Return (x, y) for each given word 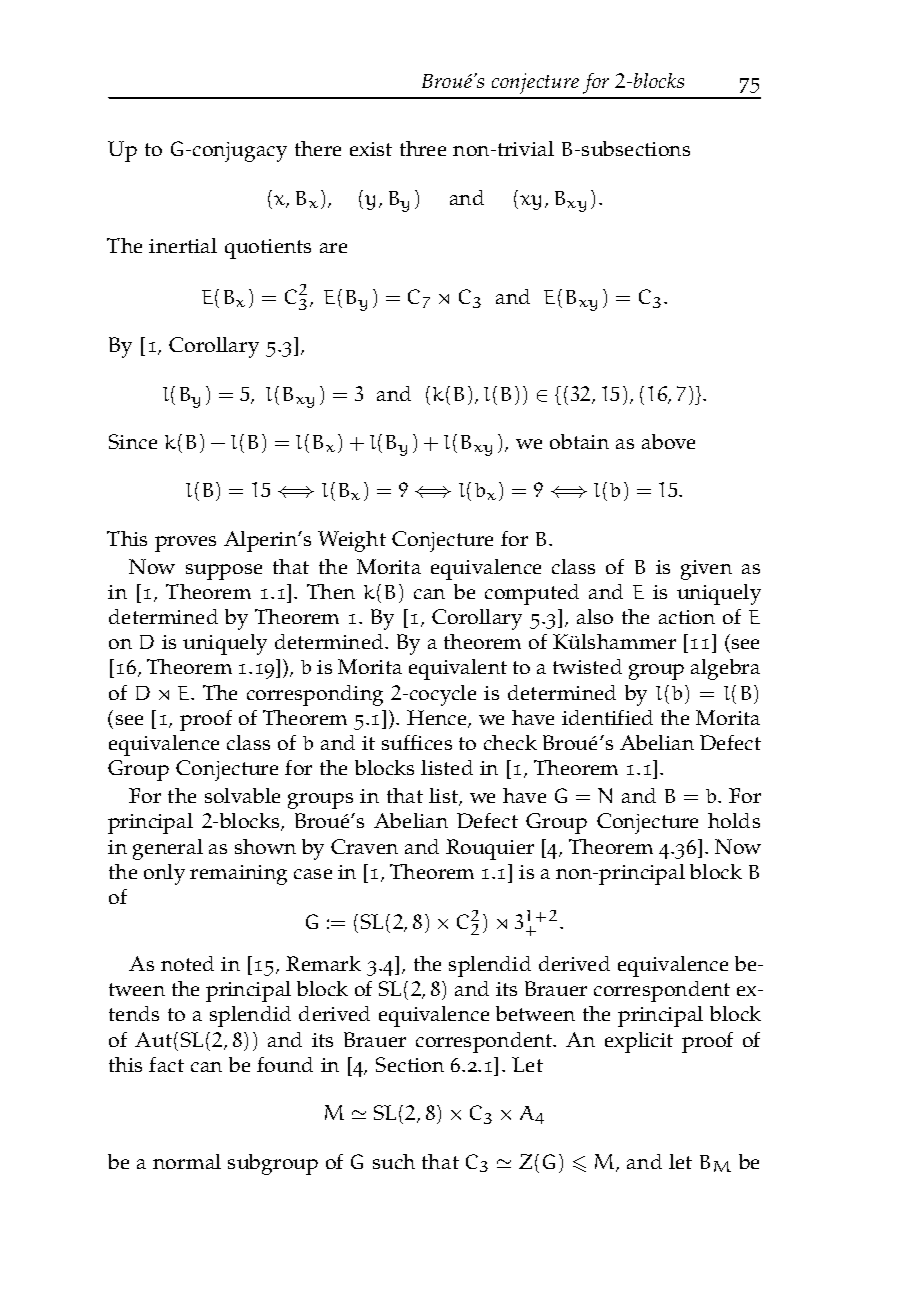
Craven (364, 846)
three (423, 148)
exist (371, 149)
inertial (183, 245)
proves (185, 544)
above (668, 441)
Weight (352, 541)
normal (187, 1161)
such (394, 1161)
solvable (242, 795)
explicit (639, 1042)
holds (734, 820)
